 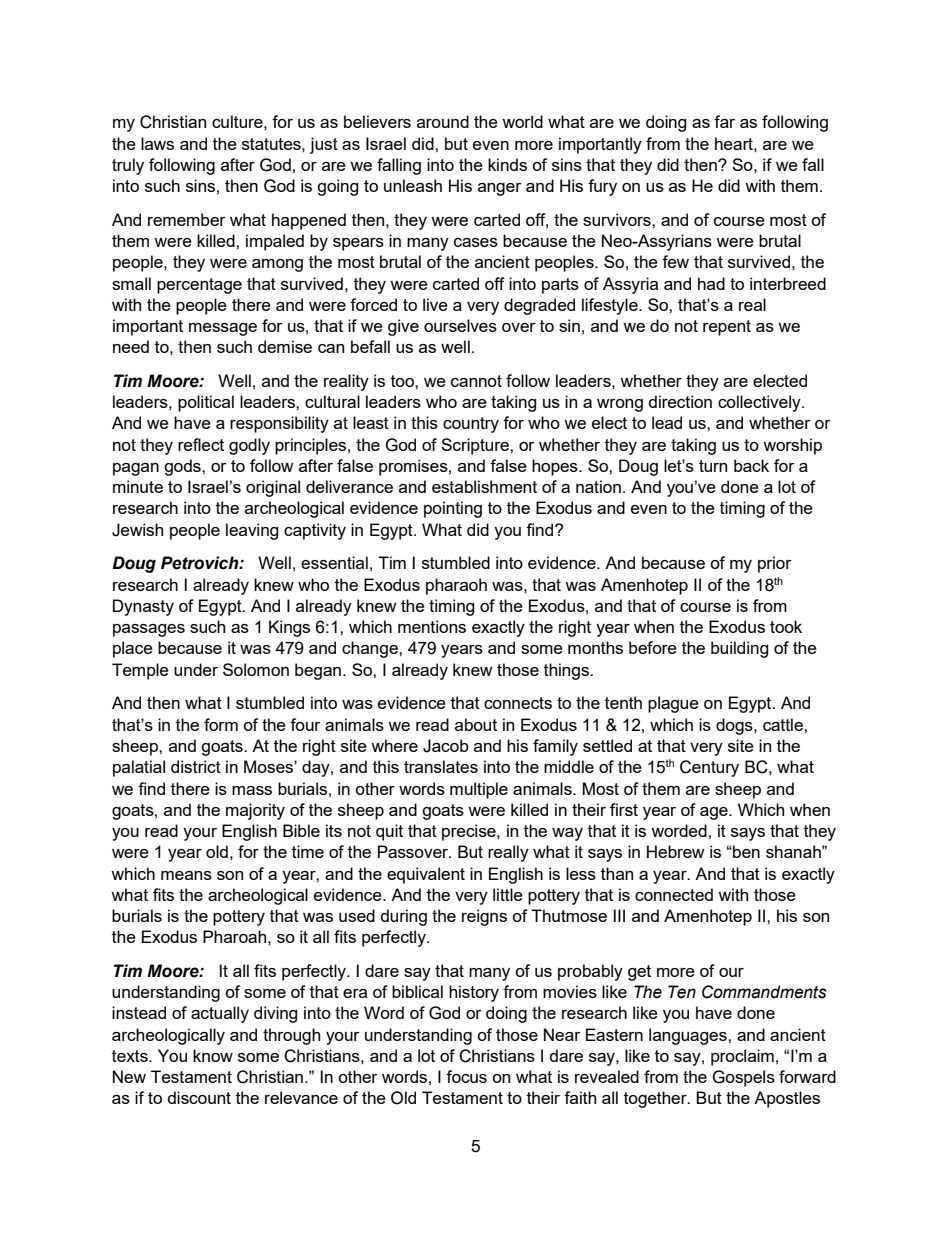 What do you see at coordinates (507, 164) in the document?
I see `kinds` at bounding box center [507, 164].
